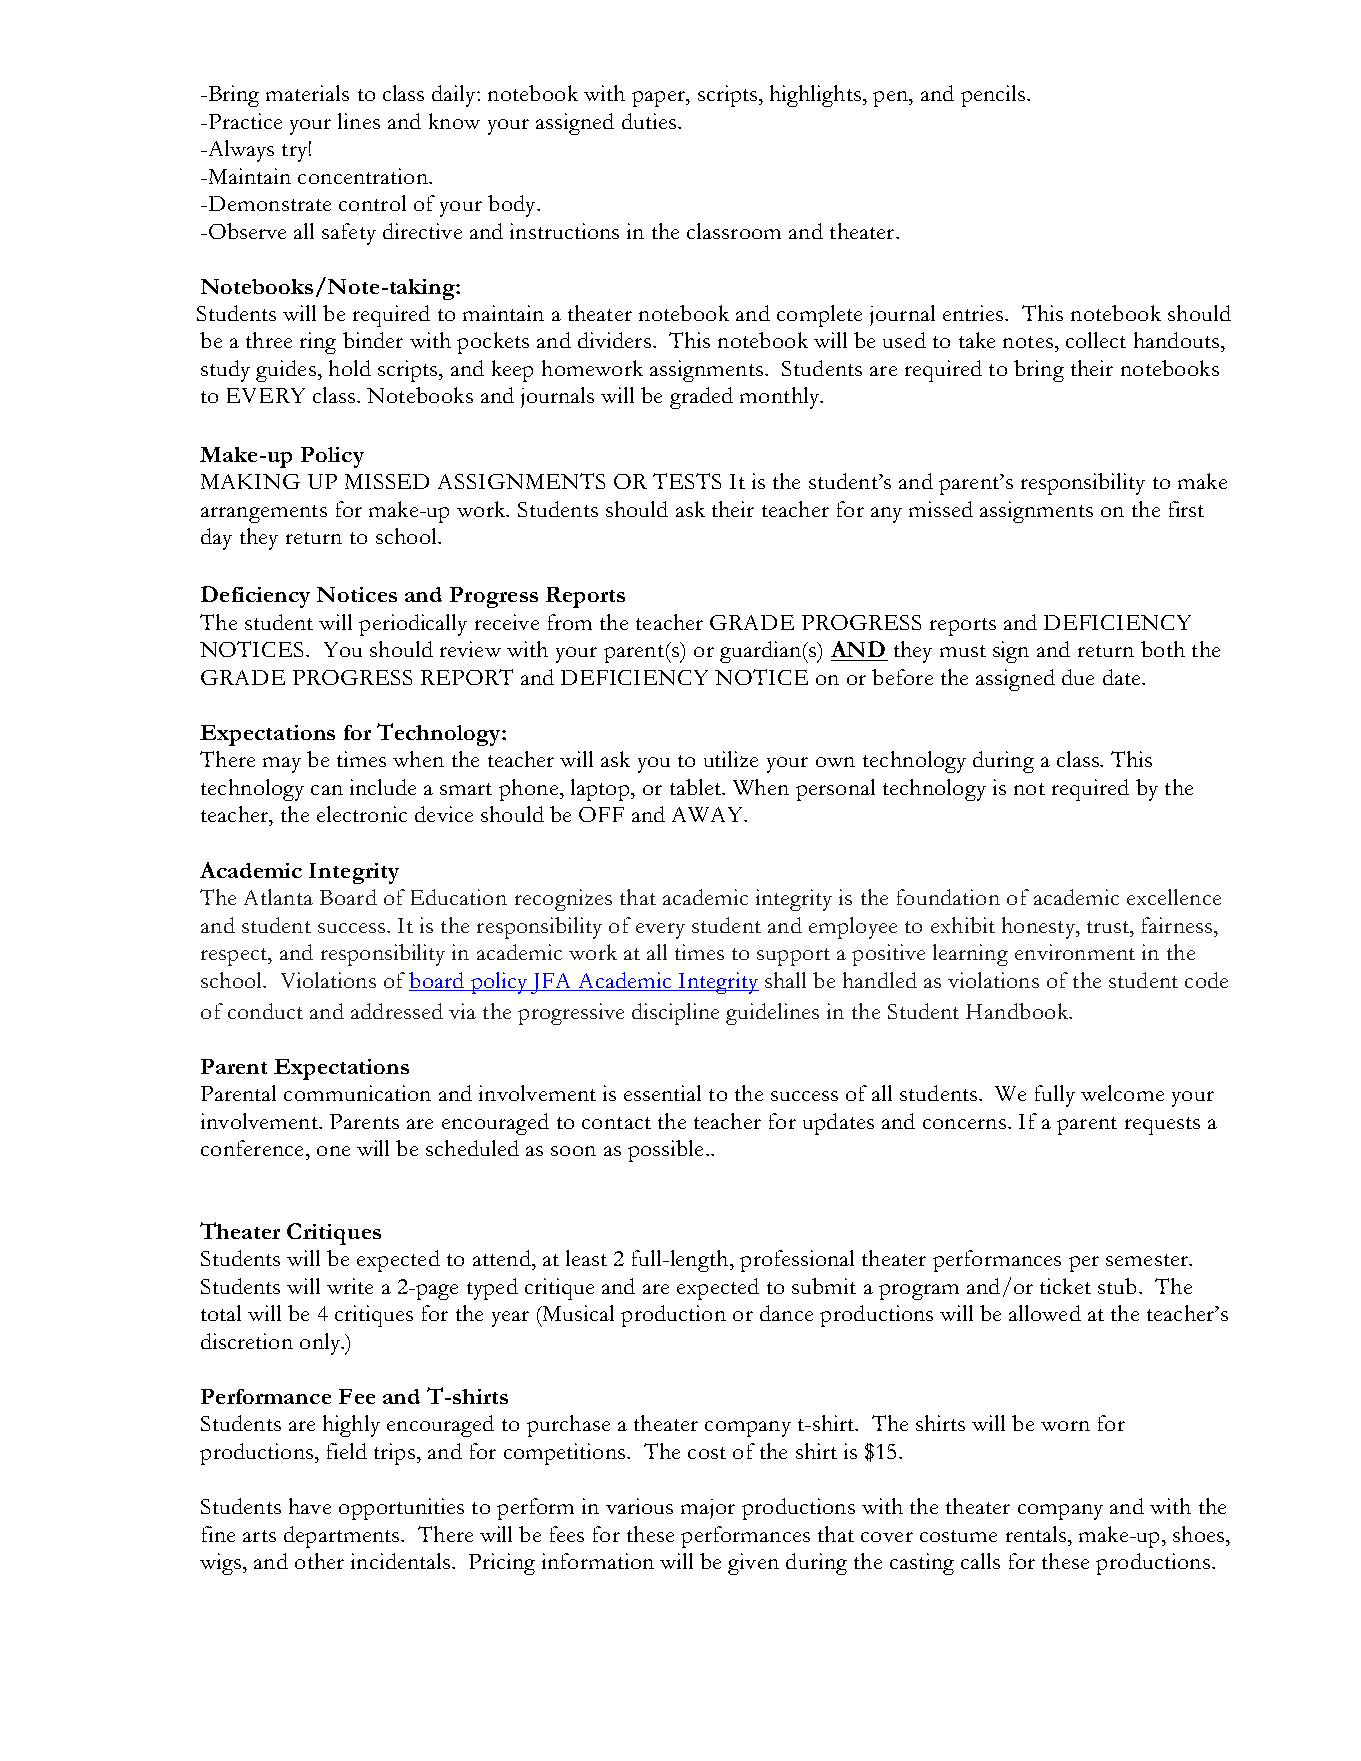 The width and height of the image is (1361, 1761). What do you see at coordinates (1174, 897) in the image?
I see `excellence` at bounding box center [1174, 897].
